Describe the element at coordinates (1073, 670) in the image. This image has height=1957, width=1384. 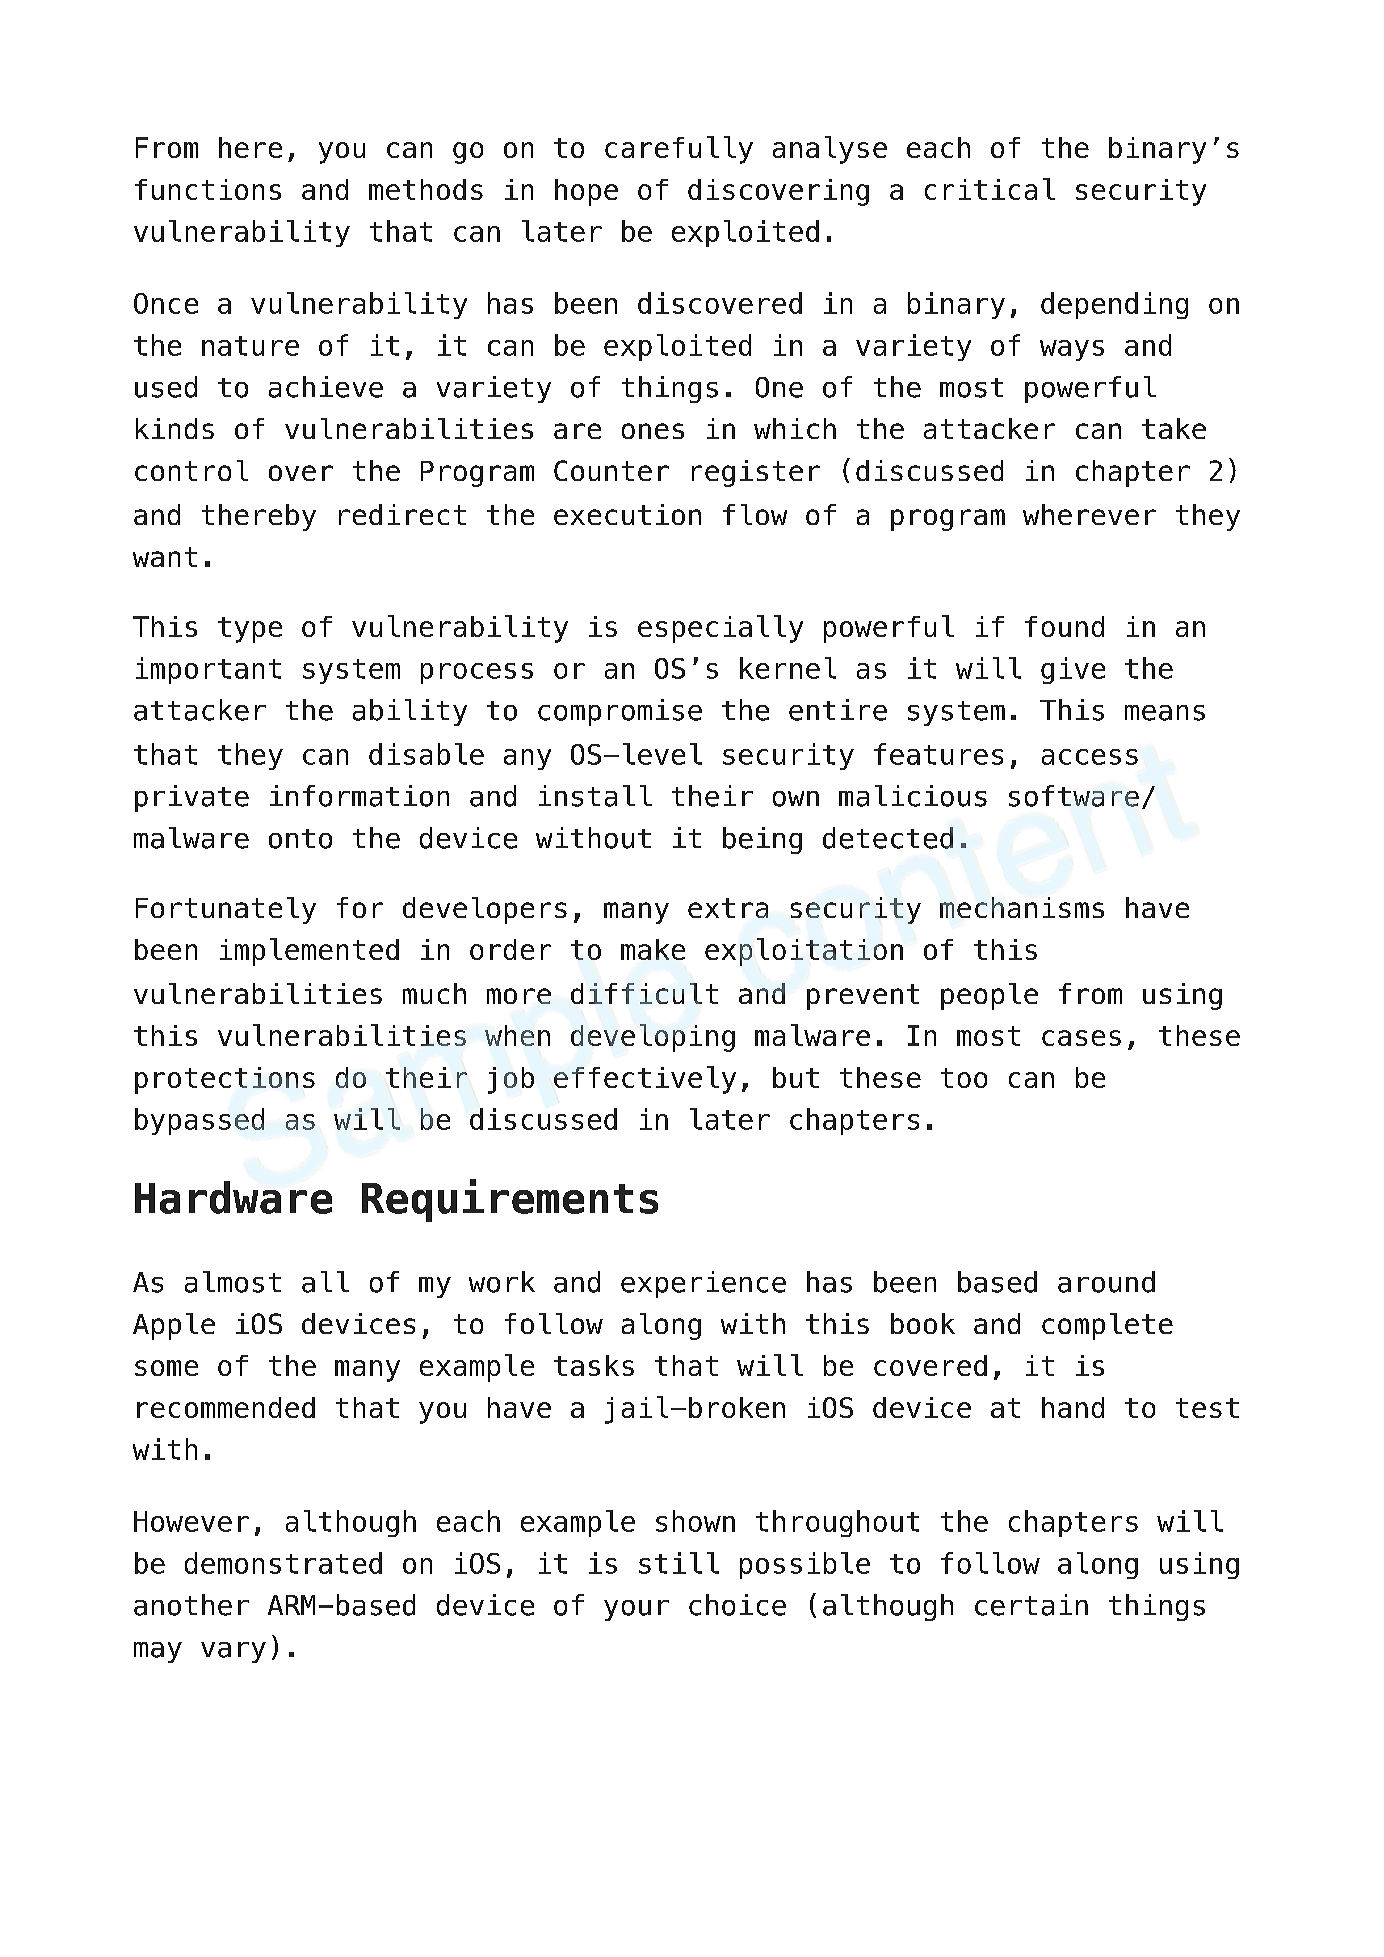
I see `give` at that location.
